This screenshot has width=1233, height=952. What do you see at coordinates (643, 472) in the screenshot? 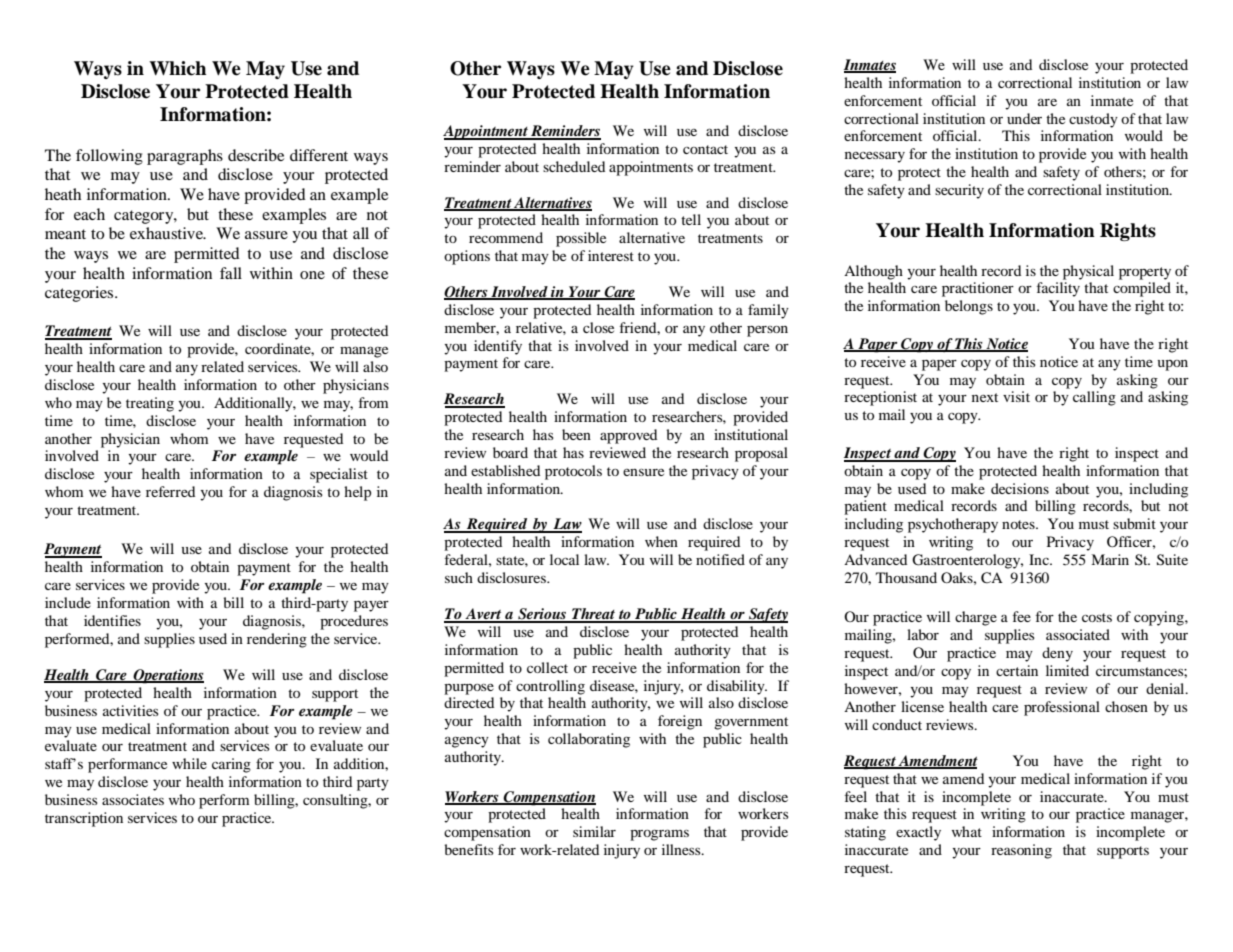
I see `ensure` at bounding box center [643, 472].
